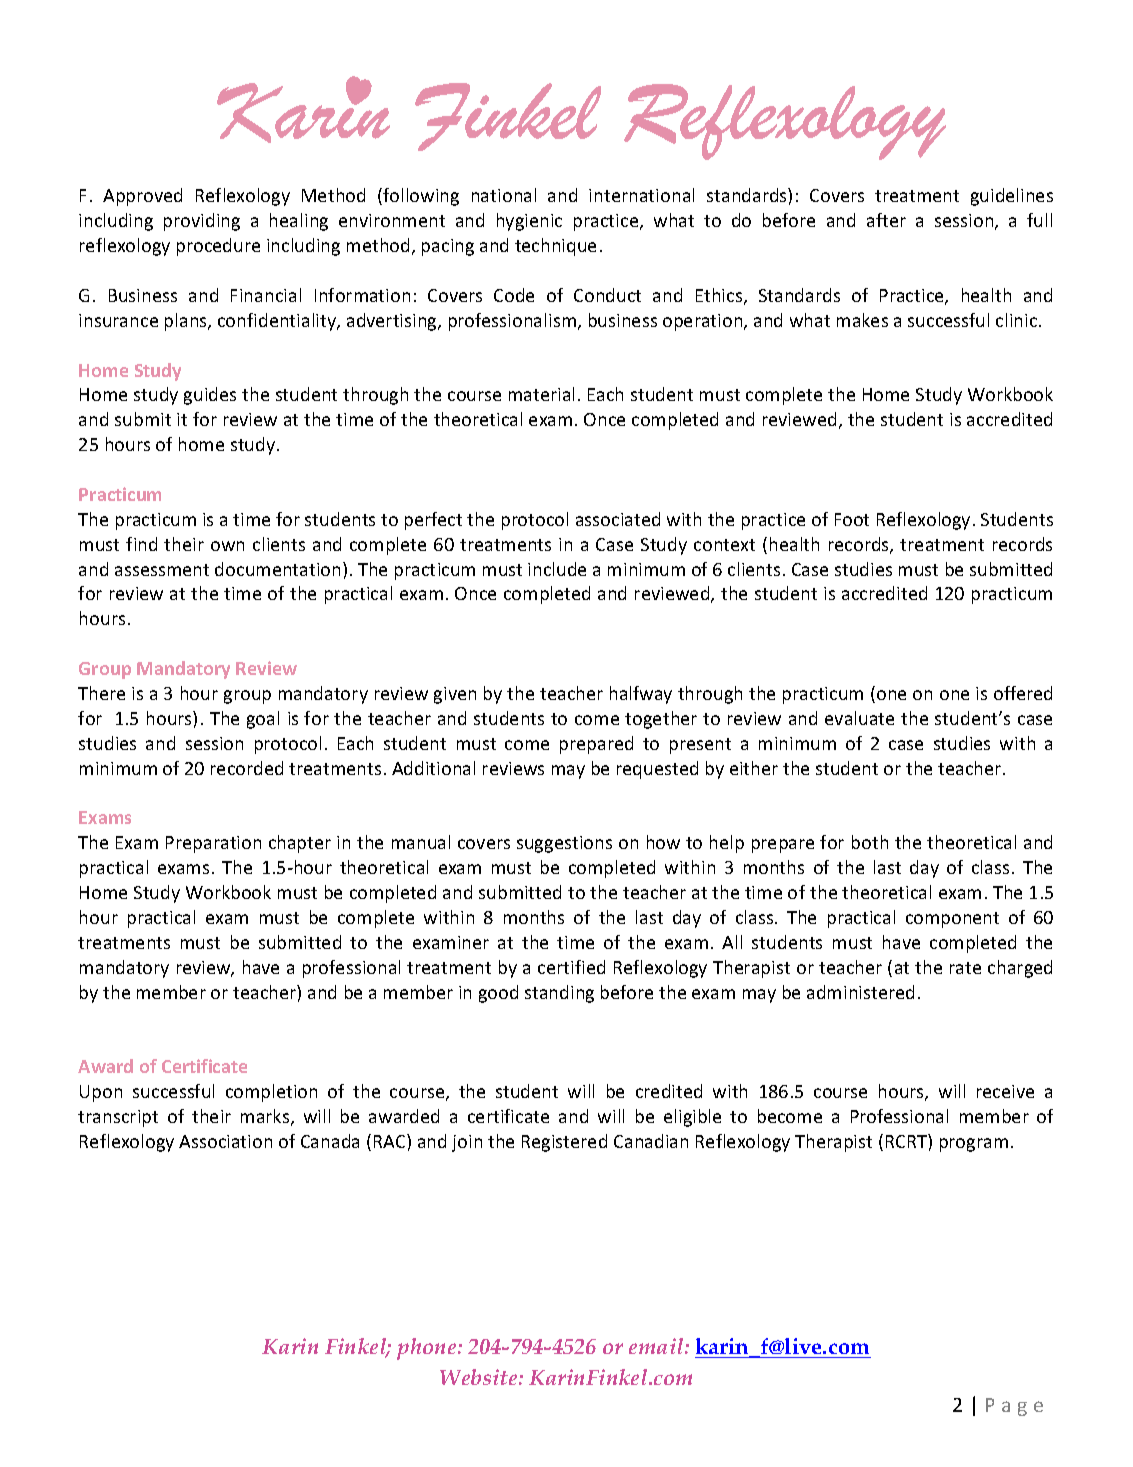  What do you see at coordinates (555, 247) in the screenshot?
I see `technique` at bounding box center [555, 247].
